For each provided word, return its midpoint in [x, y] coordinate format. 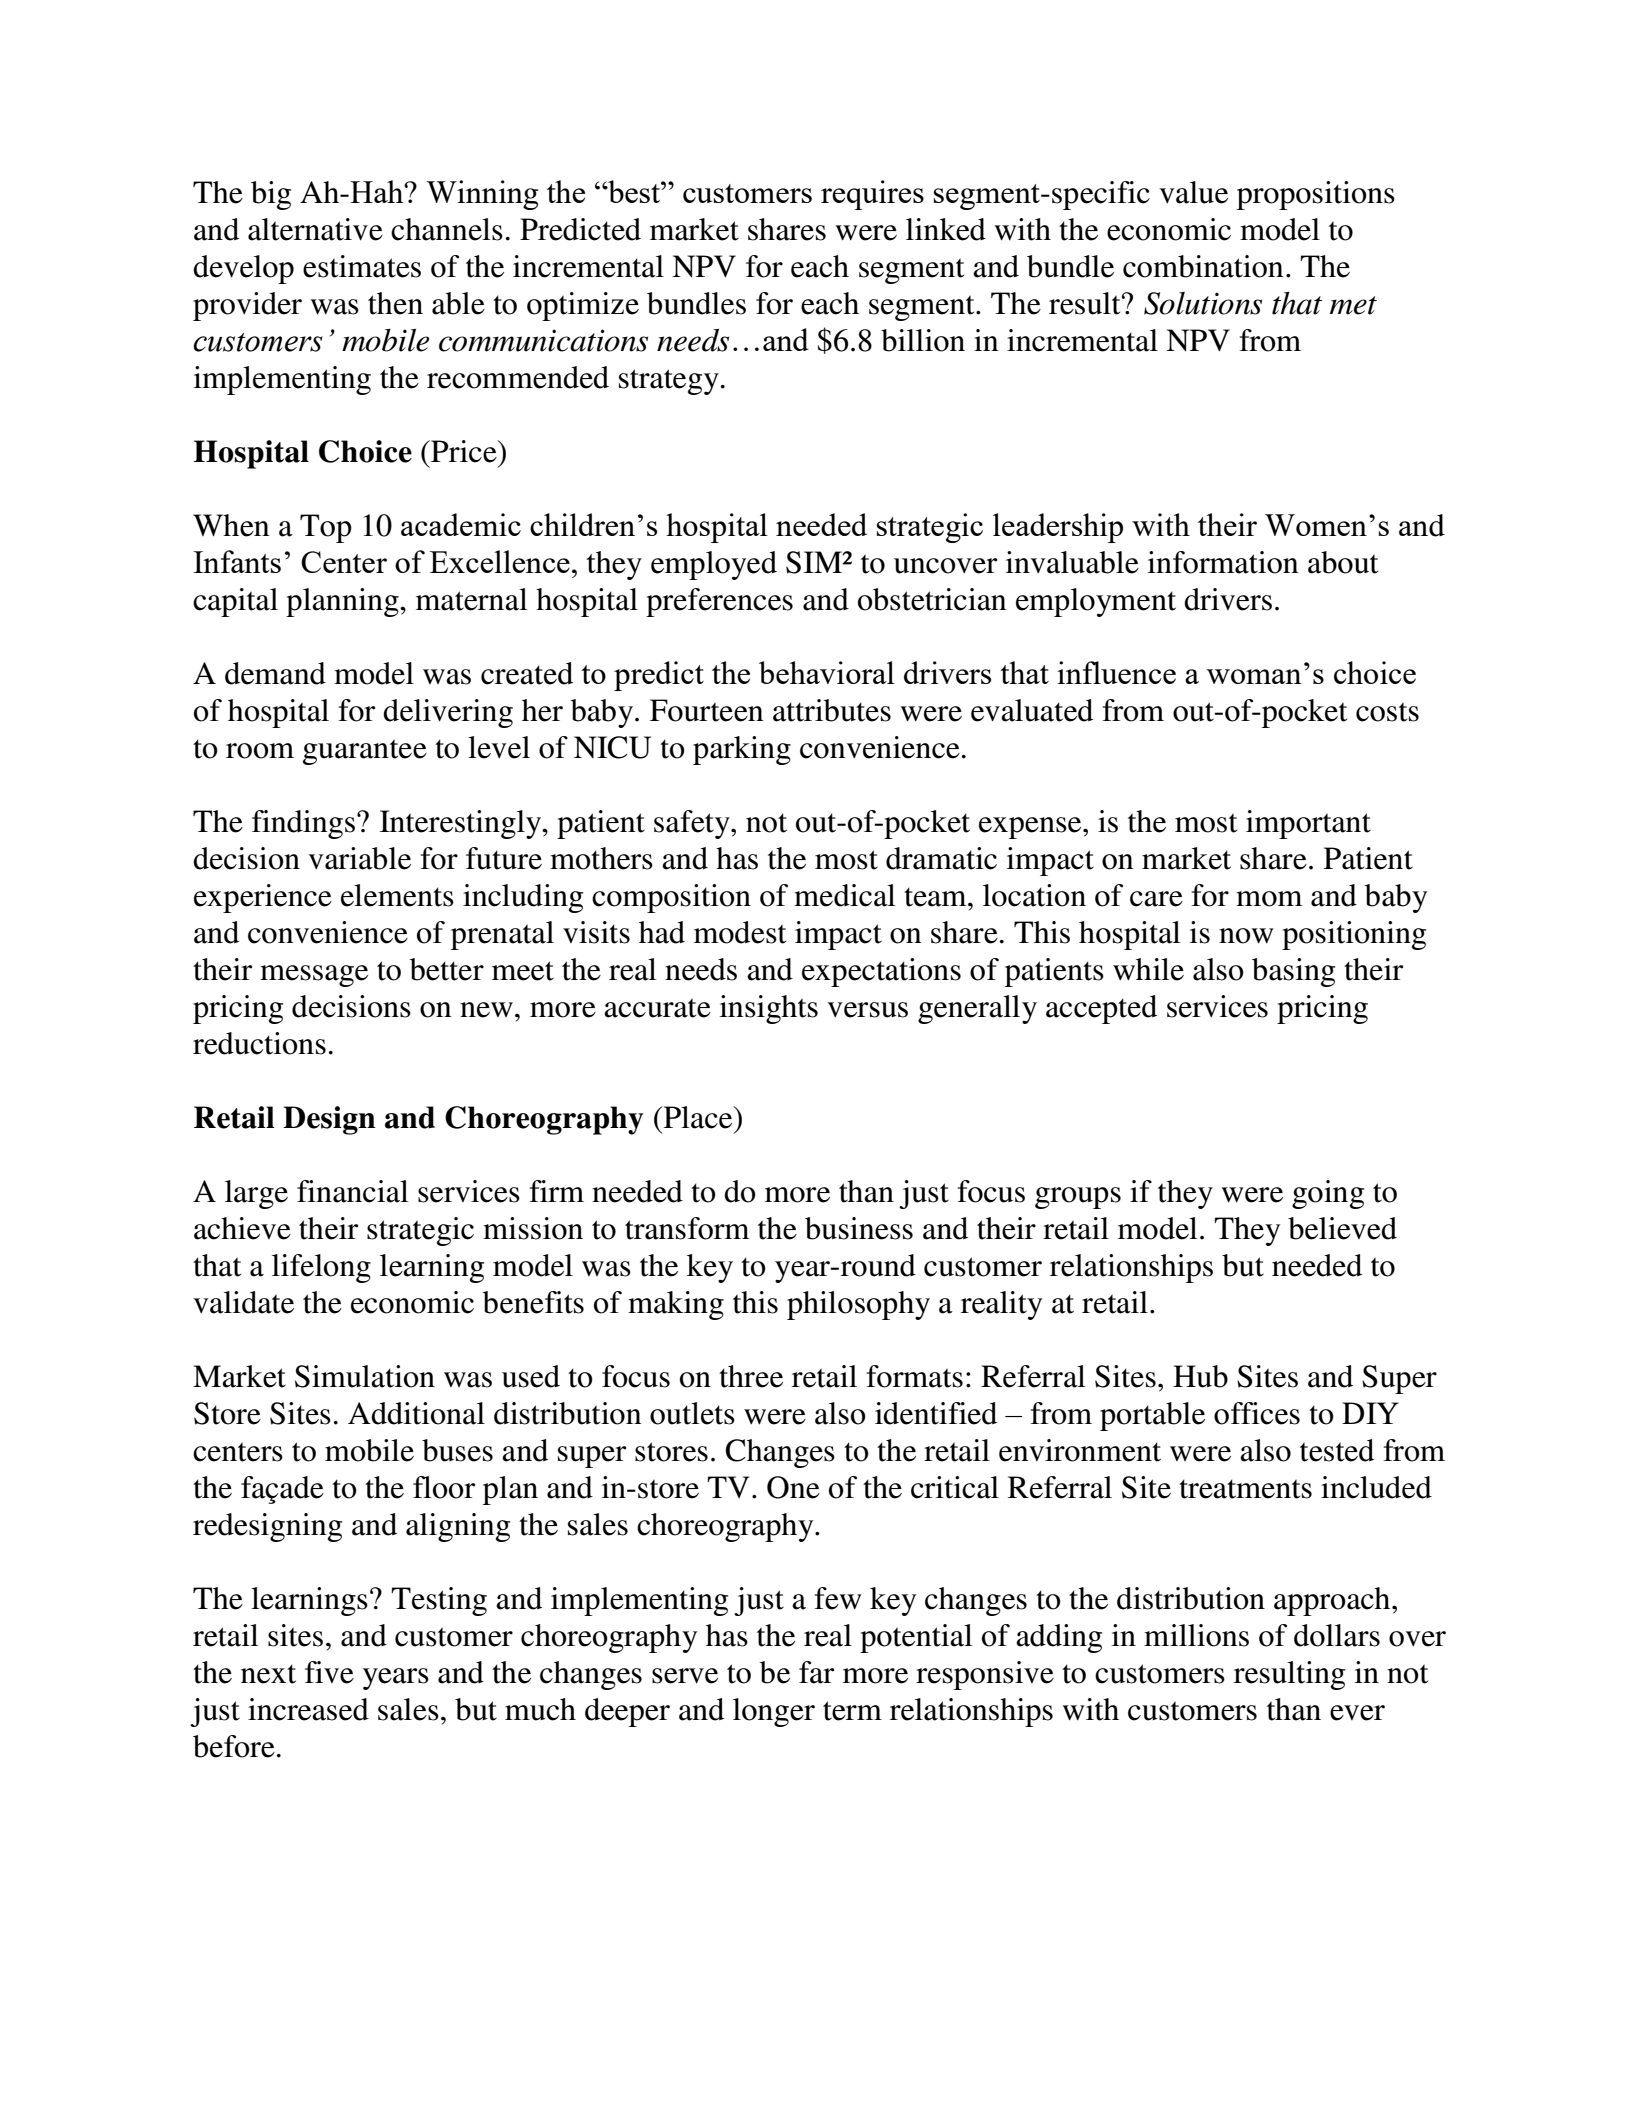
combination [1203, 266]
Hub [1200, 1376]
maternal [471, 599]
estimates [362, 266]
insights [769, 1009]
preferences [719, 602]
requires [872, 195]
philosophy [858, 1305]
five [329, 1672]
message [314, 976]
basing [1293, 972]
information [1223, 562]
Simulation [365, 1376]
